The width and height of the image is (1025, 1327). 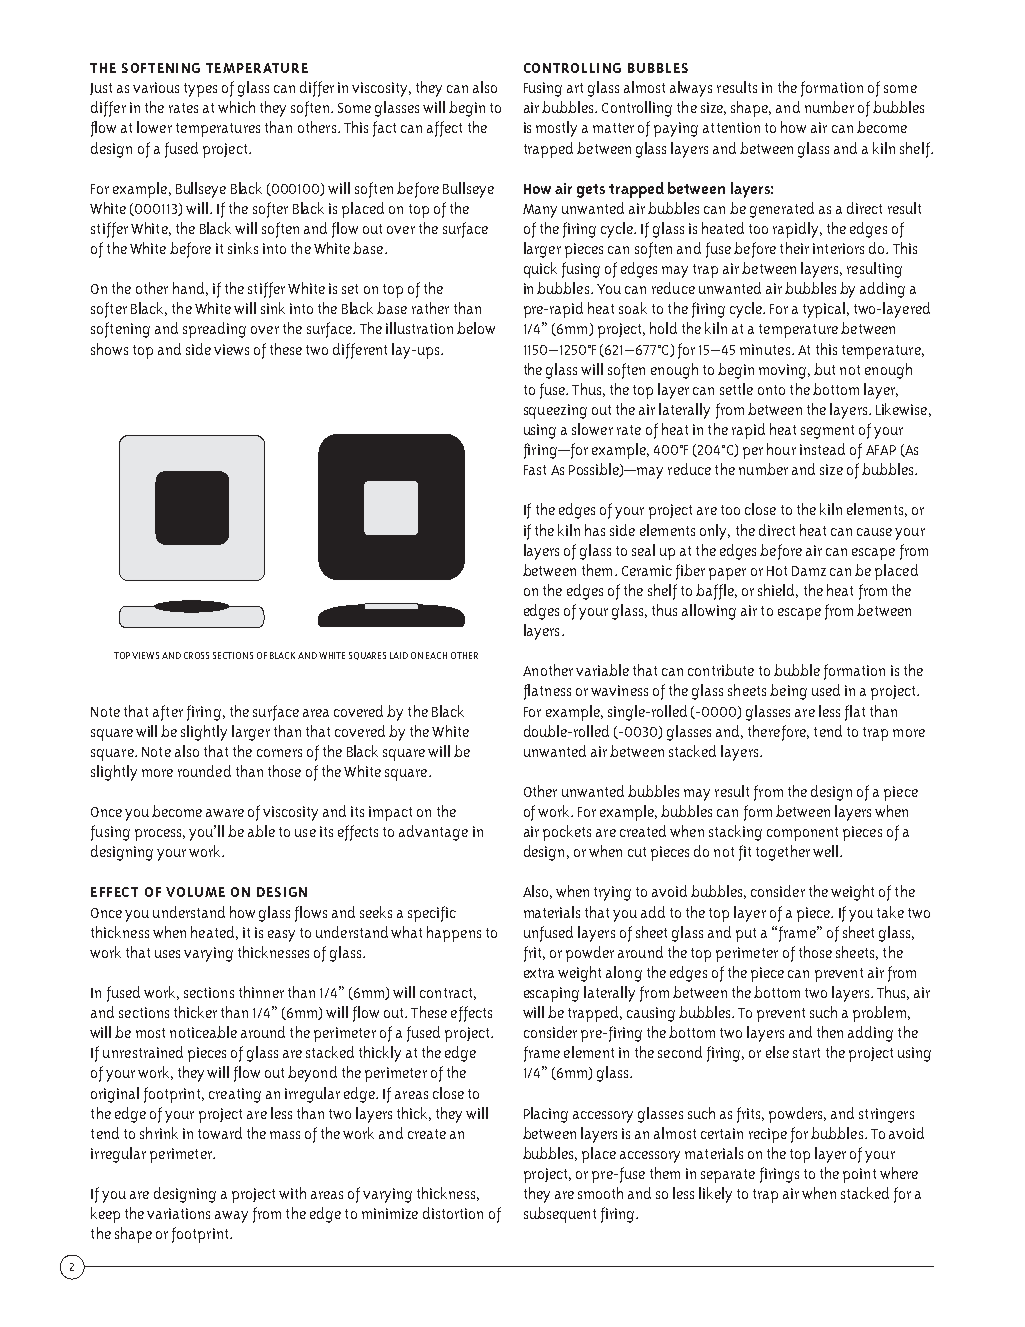 I want to click on put, so click(x=746, y=935).
